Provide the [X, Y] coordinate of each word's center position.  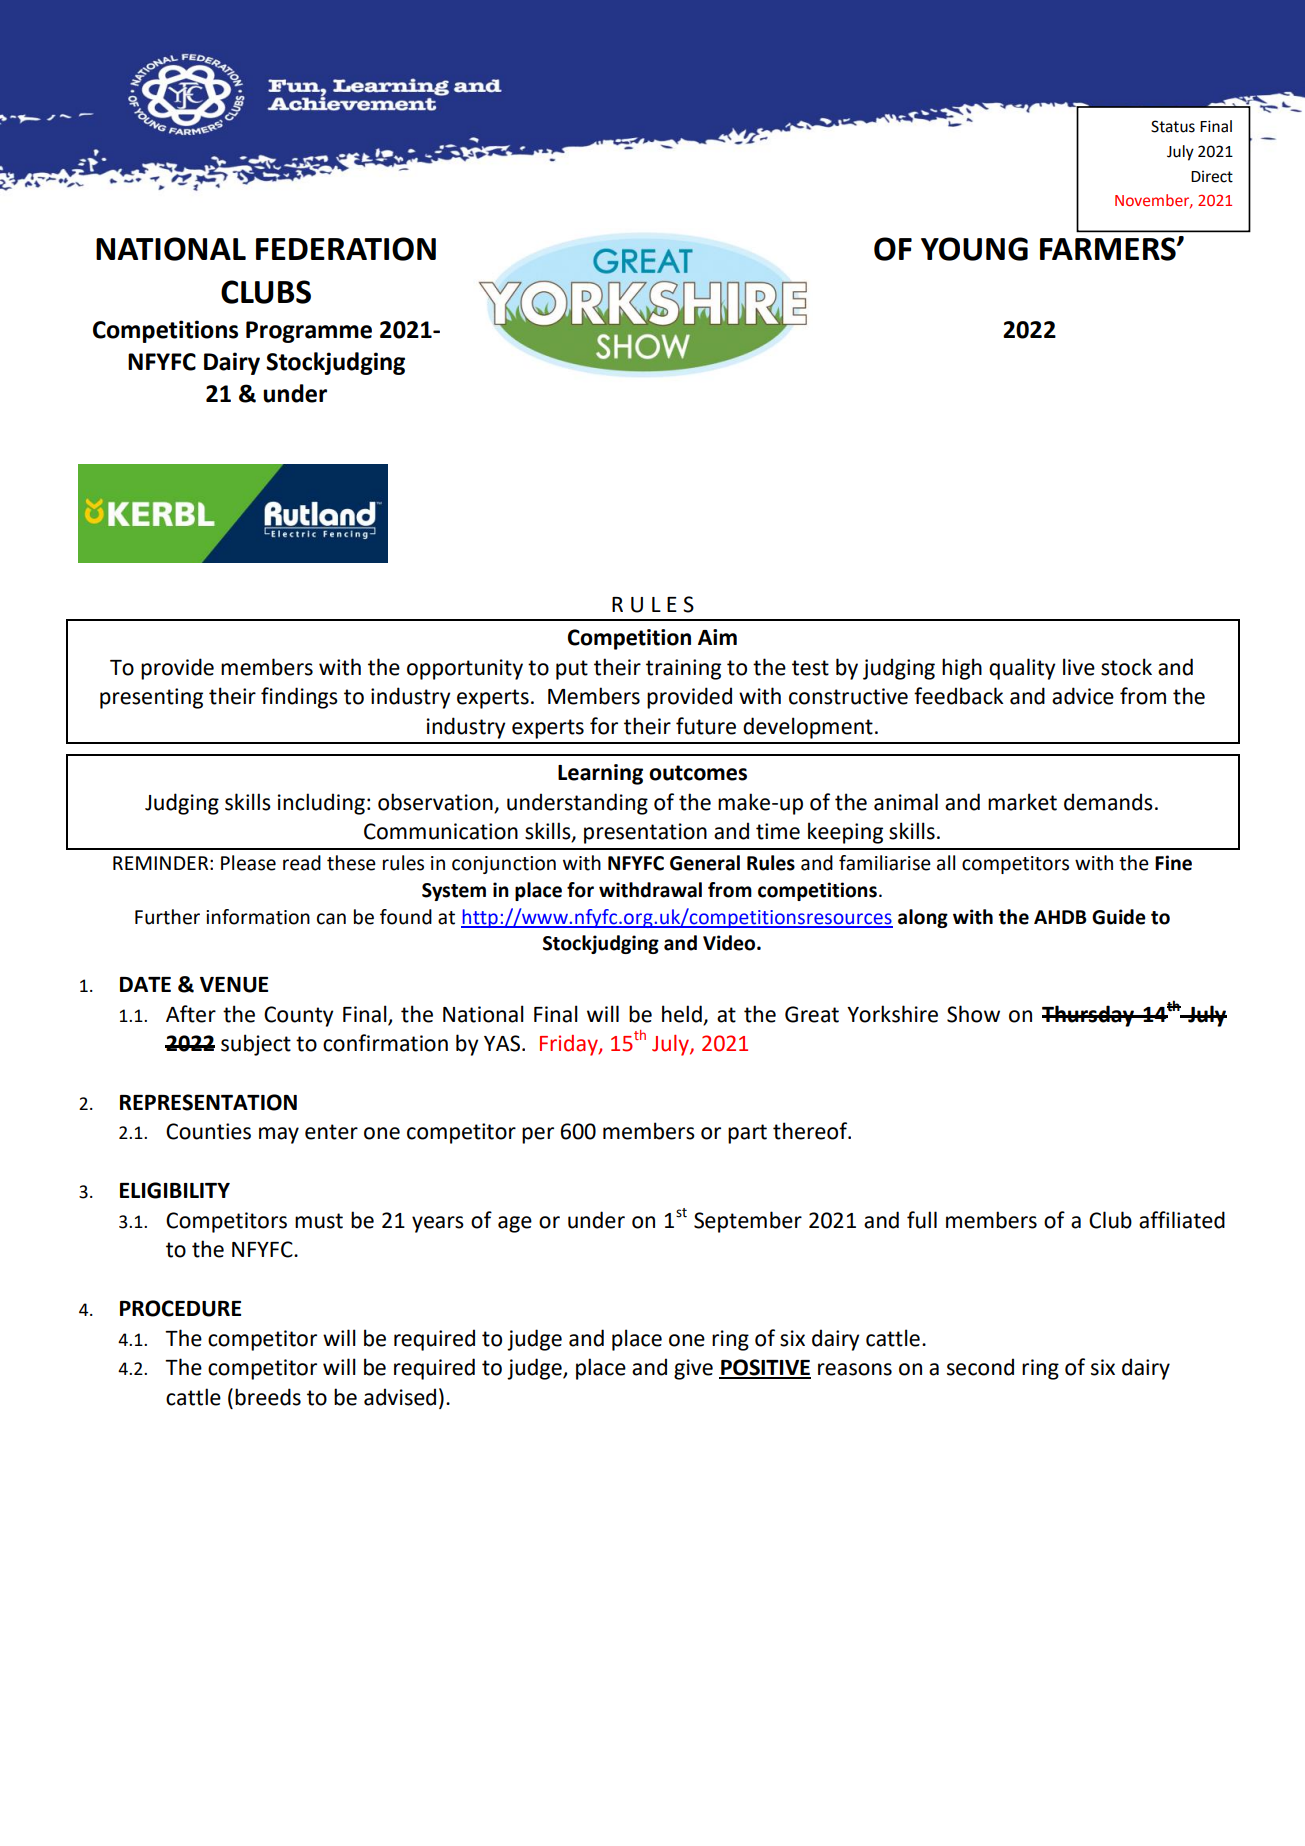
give [693, 1369]
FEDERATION [346, 249]
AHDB [1060, 917]
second [980, 1367]
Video [730, 943]
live [1079, 667]
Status [1173, 126]
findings [299, 698]
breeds [268, 1397]
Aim [717, 637]
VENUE [234, 985]
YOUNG [974, 249]
